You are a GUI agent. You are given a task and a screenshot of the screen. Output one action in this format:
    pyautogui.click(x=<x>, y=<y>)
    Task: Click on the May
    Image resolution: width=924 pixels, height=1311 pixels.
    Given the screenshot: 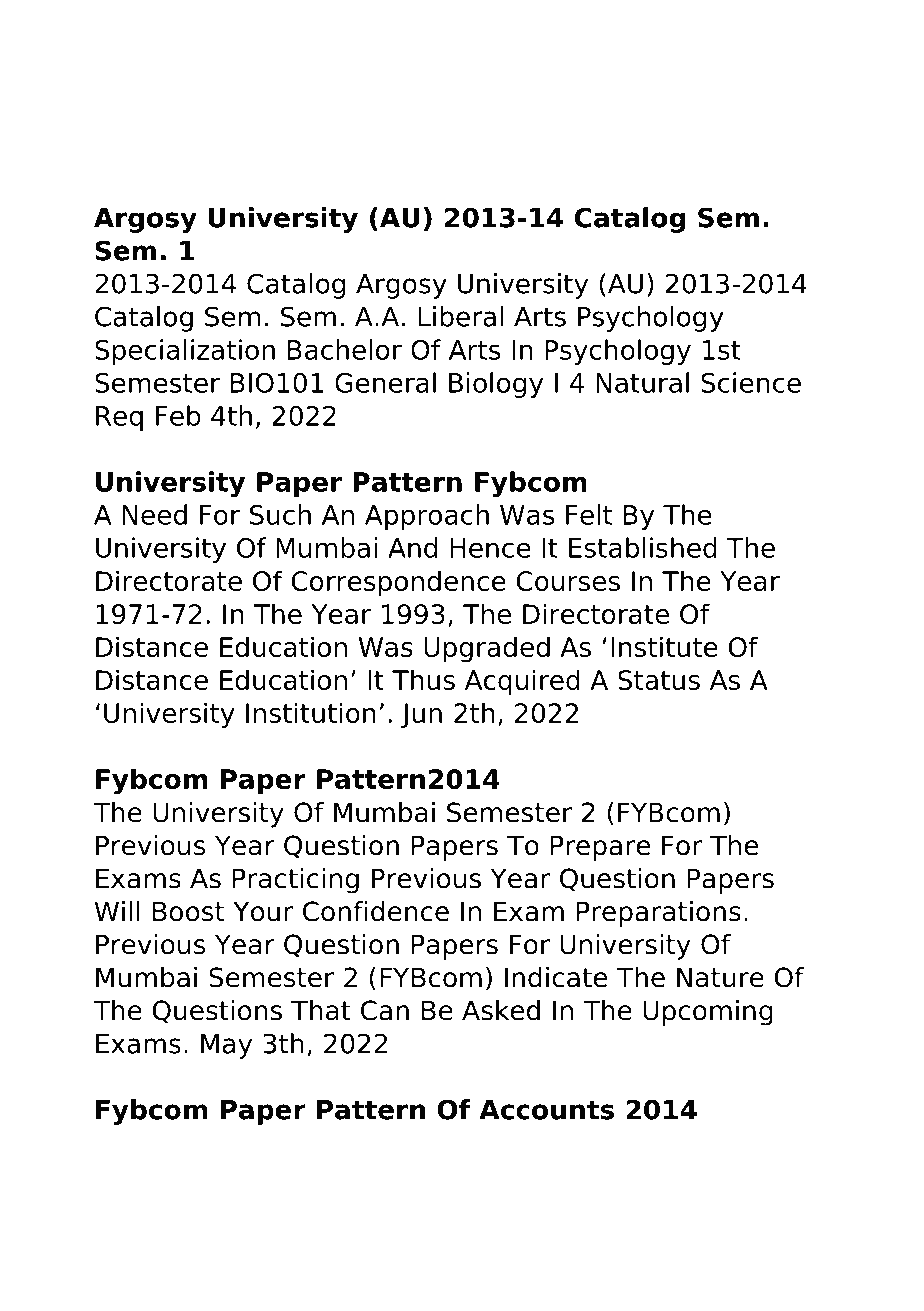 What is the action you would take?
    pyautogui.click(x=226, y=1046)
